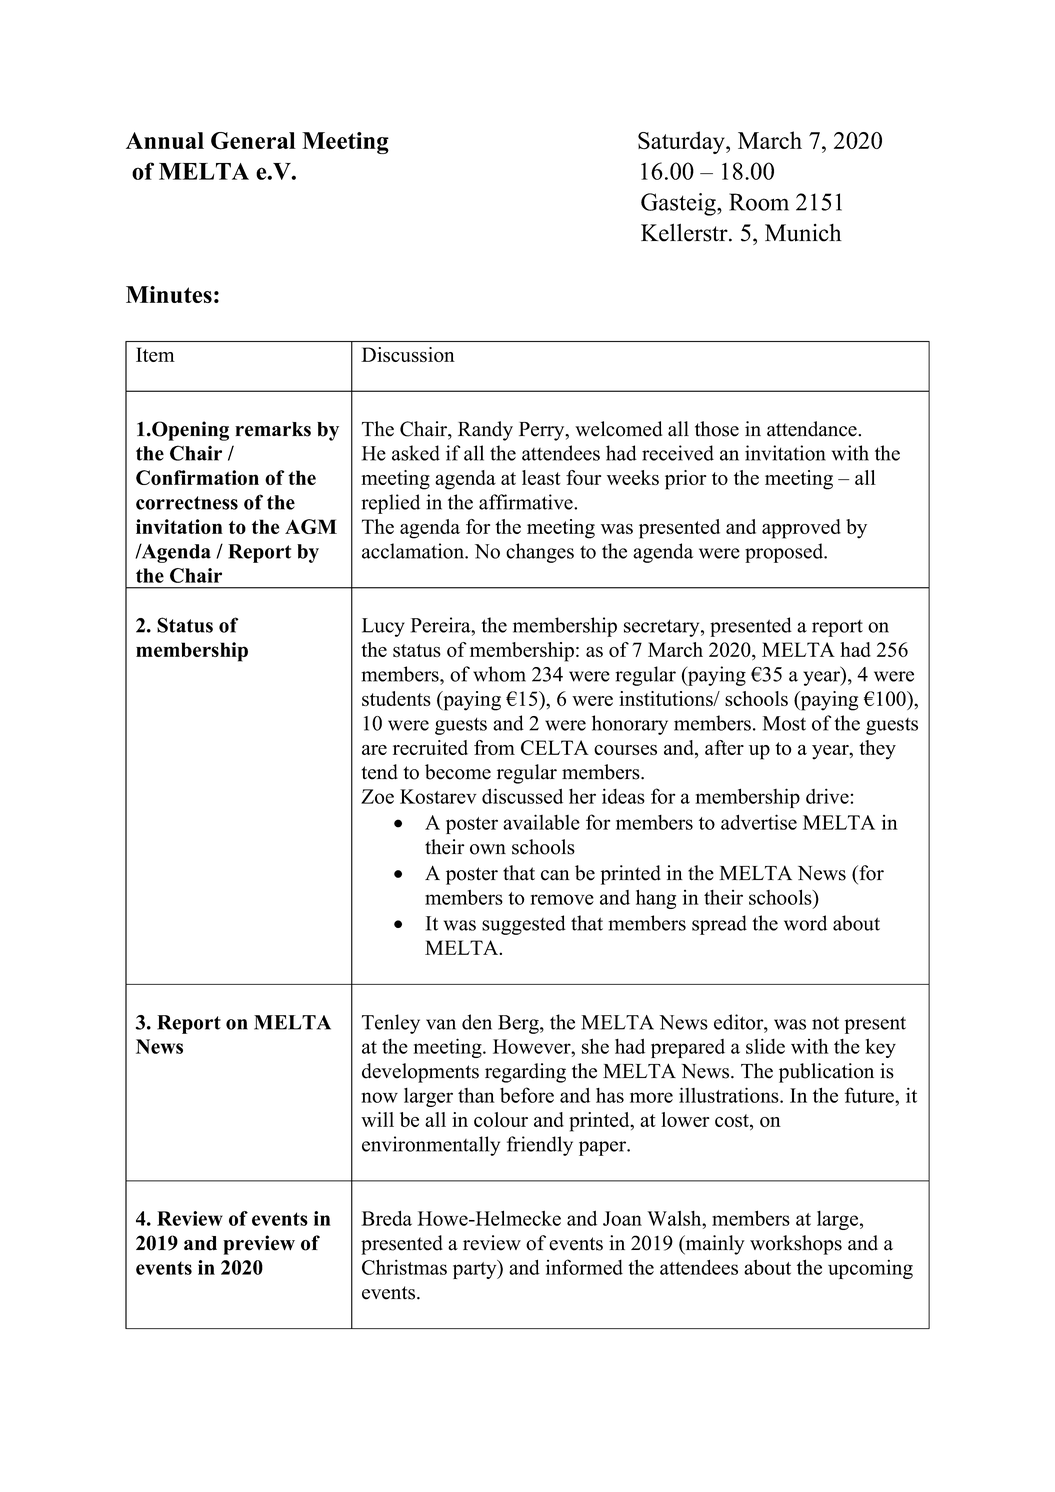 The image size is (1055, 1492). Describe the element at coordinates (396, 698) in the page. I see `students` at that location.
